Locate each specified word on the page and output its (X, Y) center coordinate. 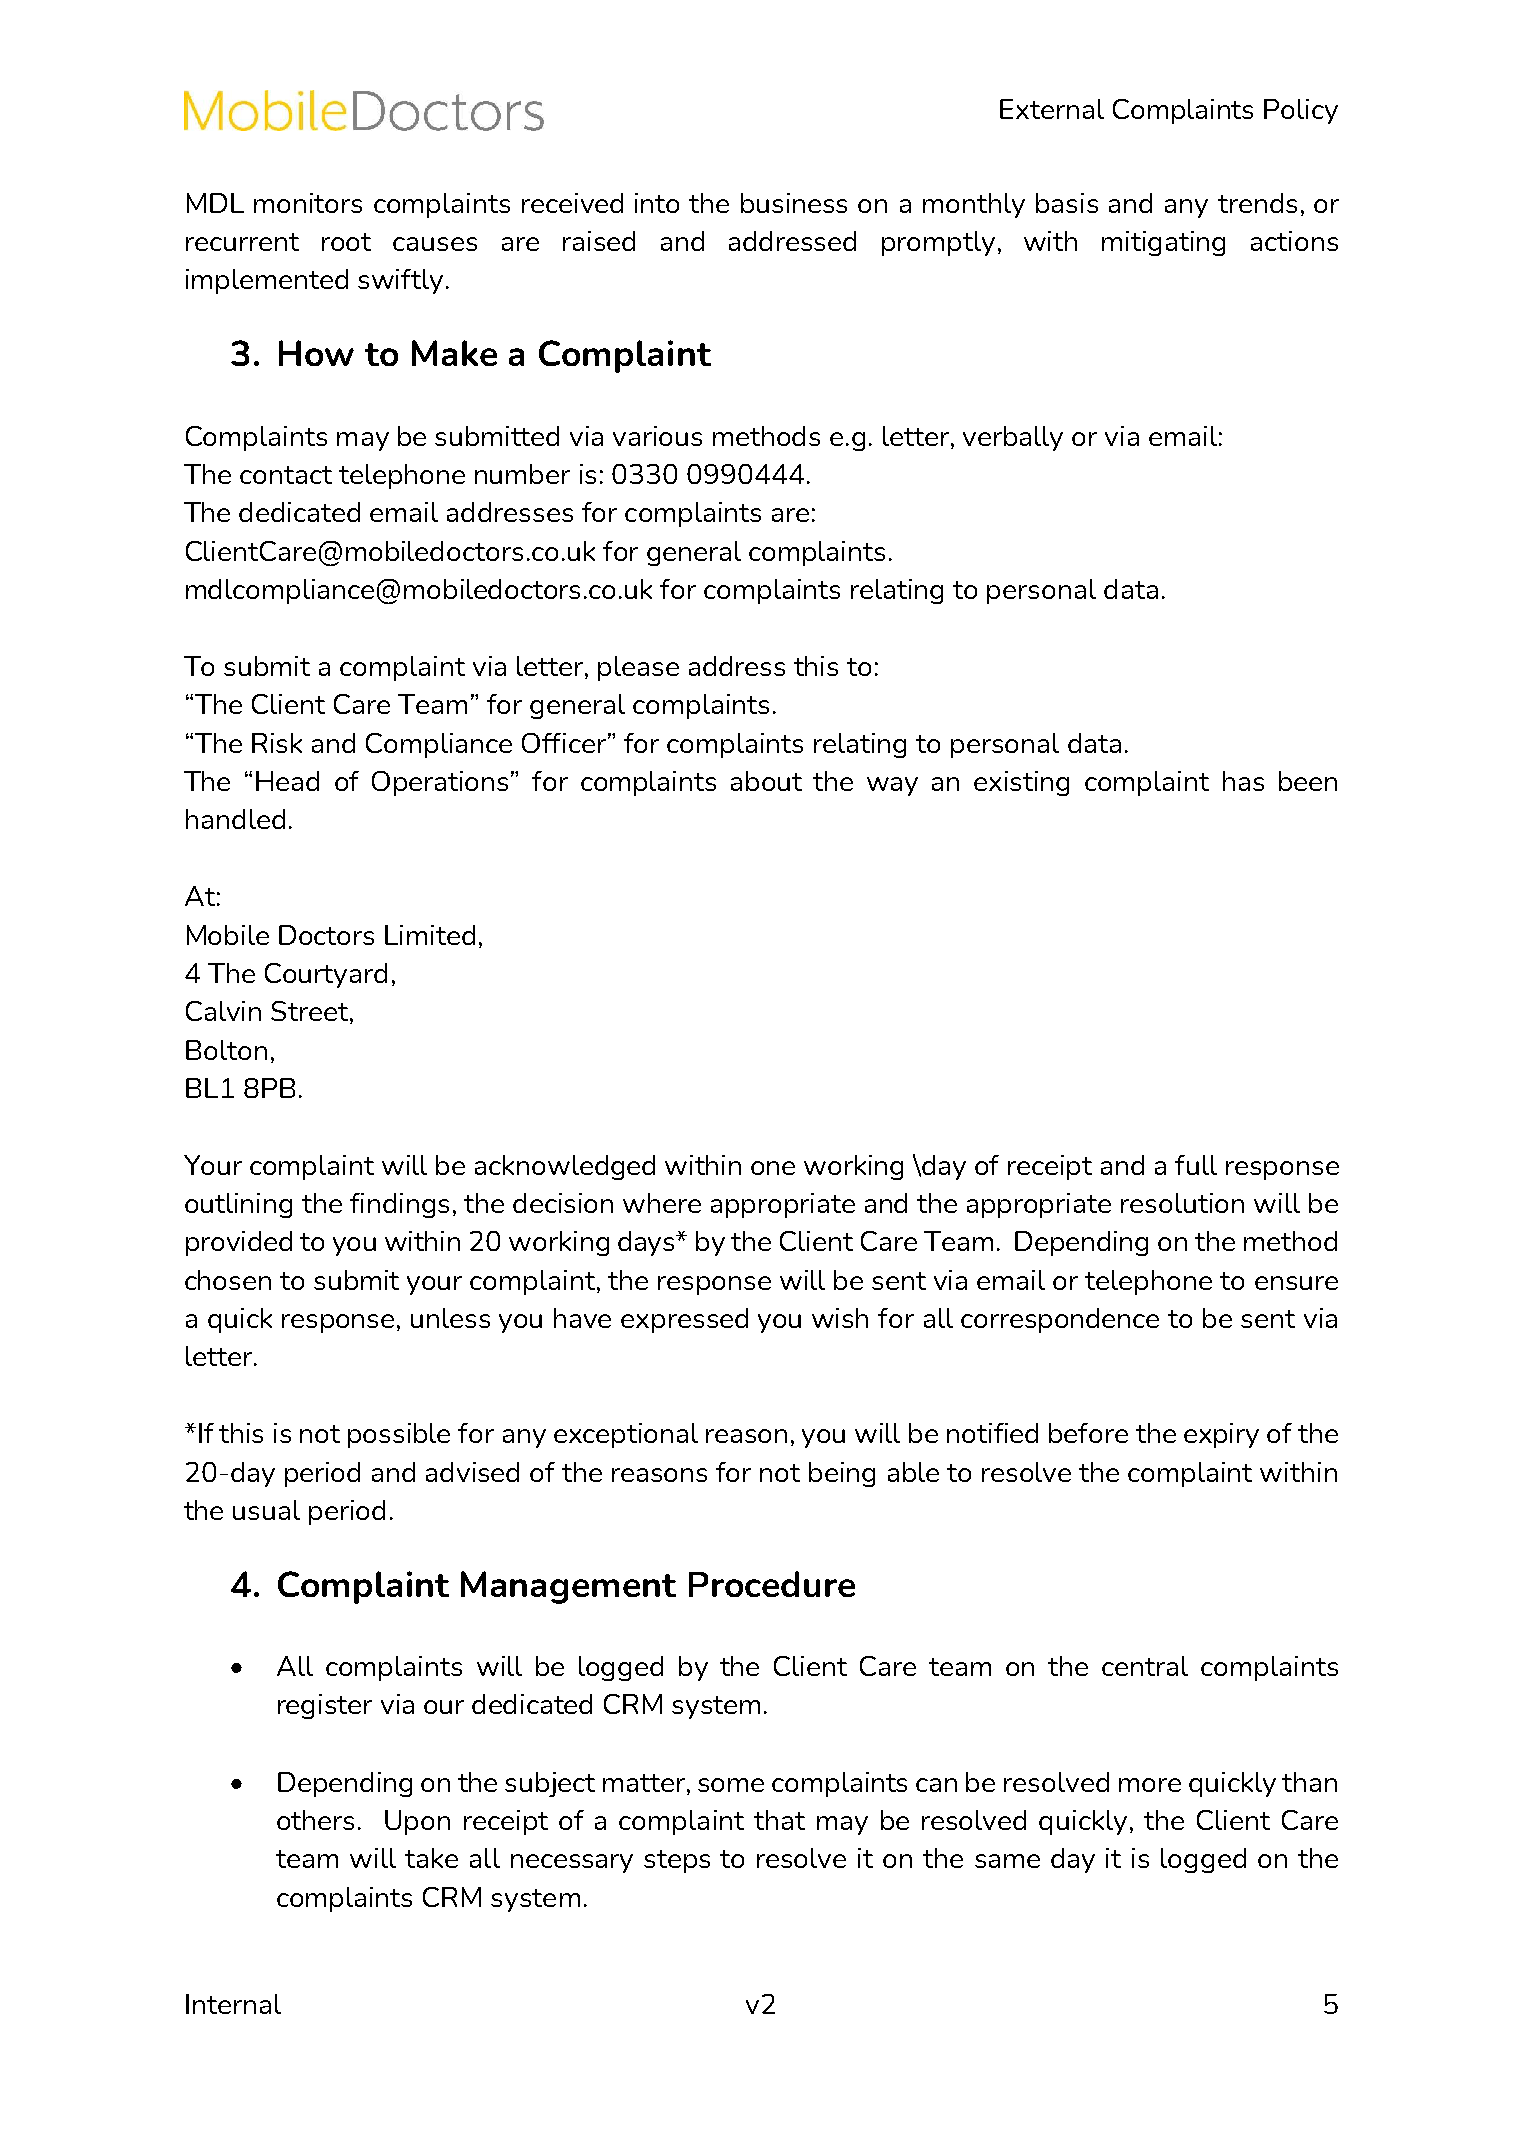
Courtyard (326, 975)
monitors (308, 203)
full (1196, 1165)
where (662, 1203)
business (794, 203)
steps (677, 1861)
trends (1257, 203)
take (431, 1858)
